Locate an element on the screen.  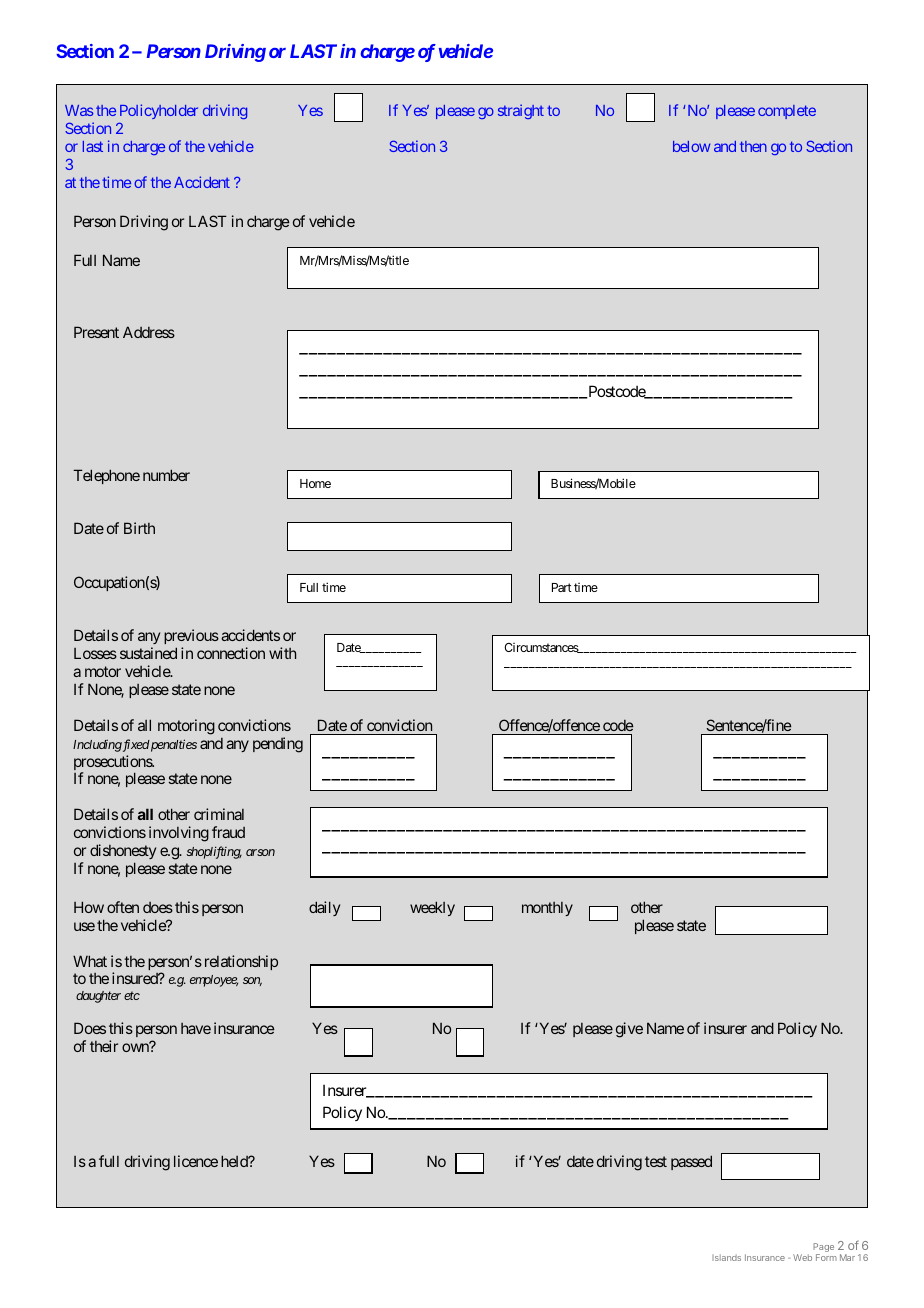
test is located at coordinates (656, 1161).
